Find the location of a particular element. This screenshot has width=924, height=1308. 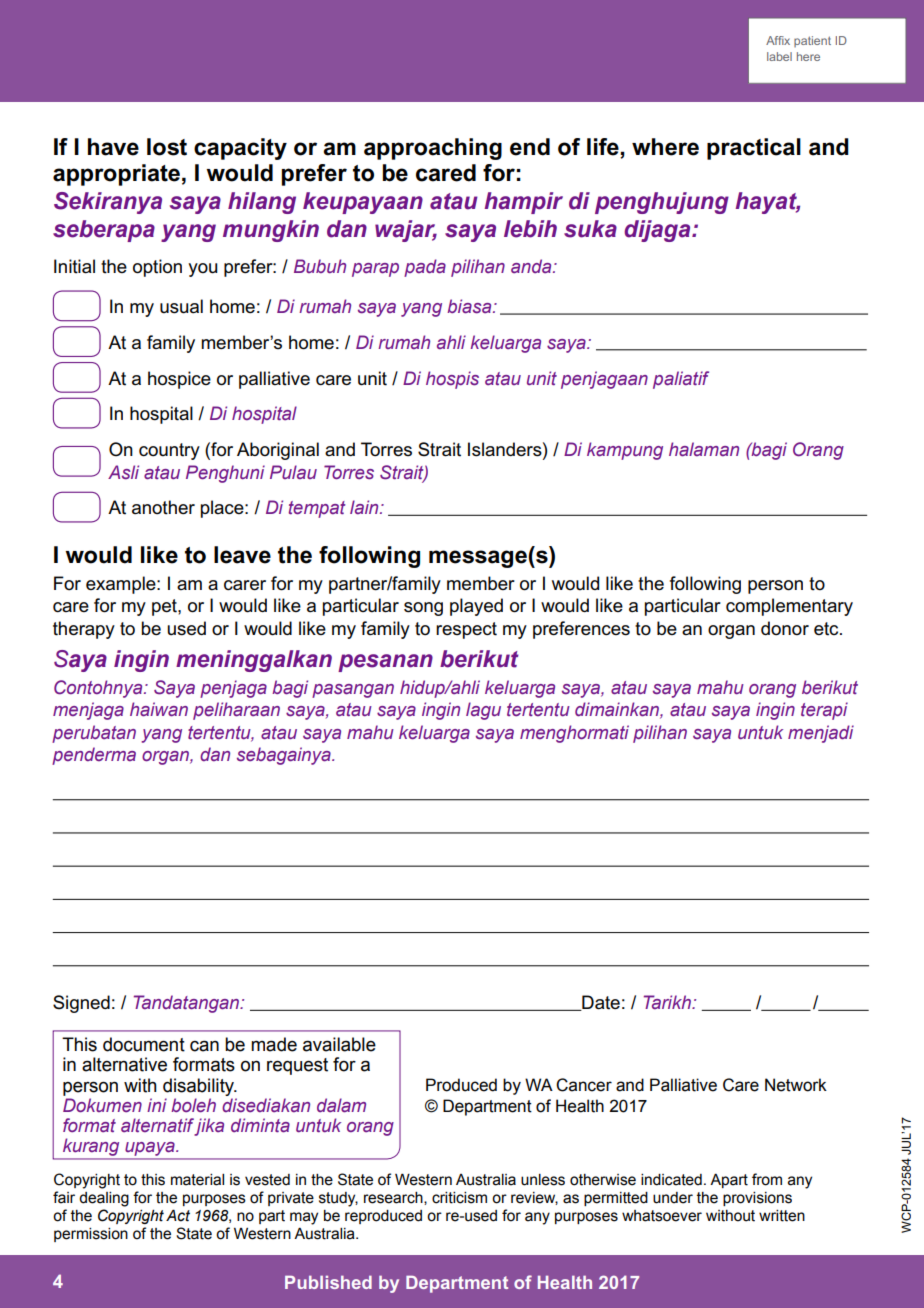

Signed is located at coordinates (81, 1004).
